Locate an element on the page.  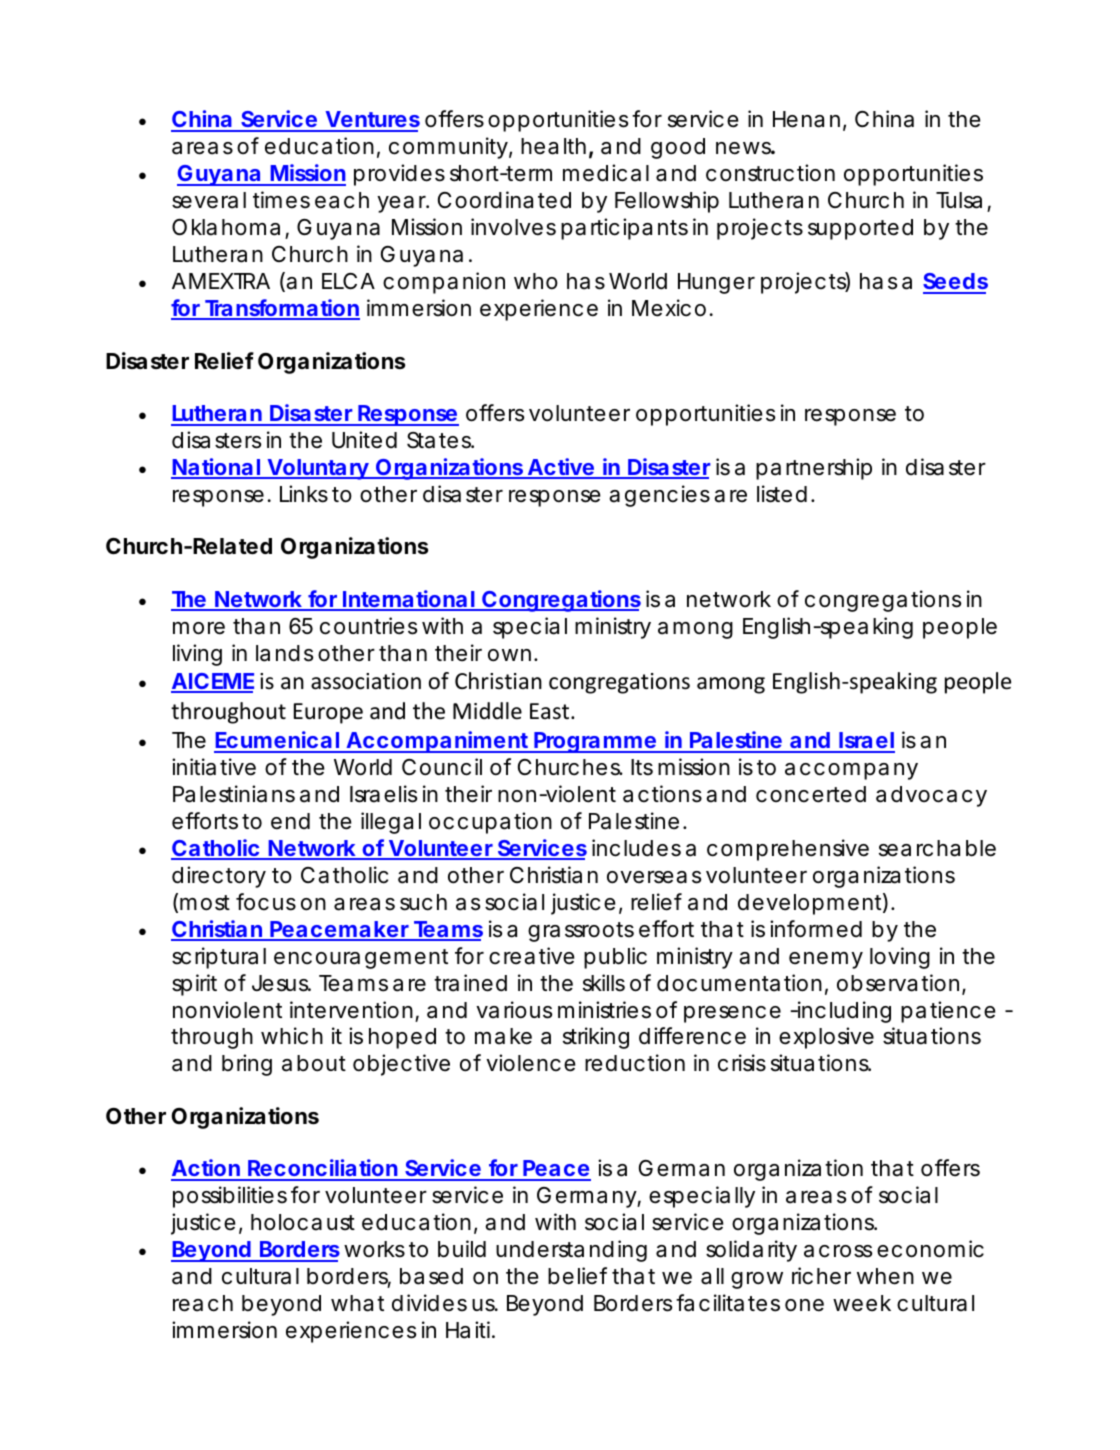
what is located at coordinates (357, 1303).
